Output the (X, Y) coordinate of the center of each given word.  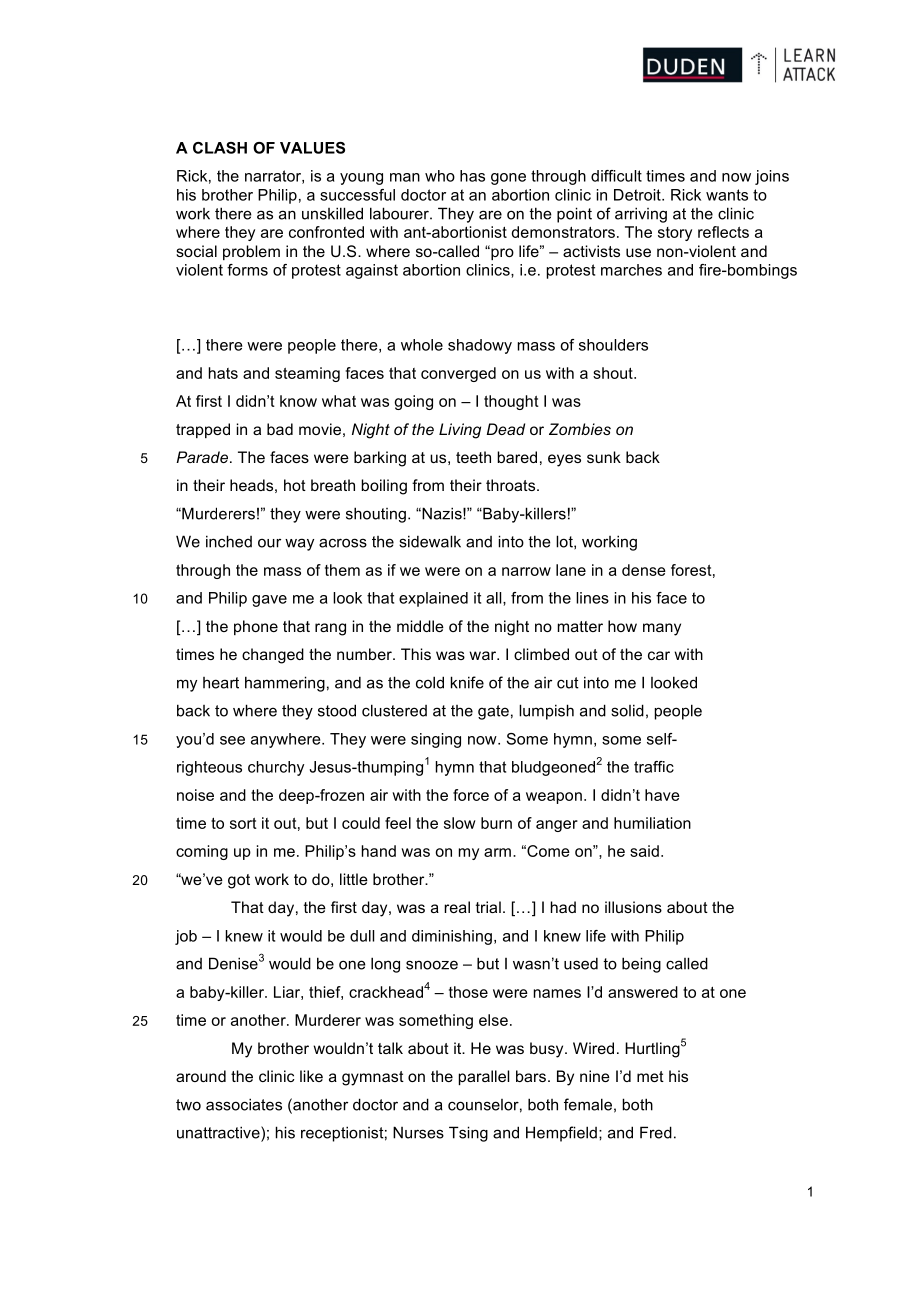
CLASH (220, 148)
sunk (604, 457)
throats (510, 485)
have (662, 795)
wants (727, 195)
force (471, 795)
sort (243, 823)
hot (295, 485)
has (472, 176)
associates (244, 1104)
